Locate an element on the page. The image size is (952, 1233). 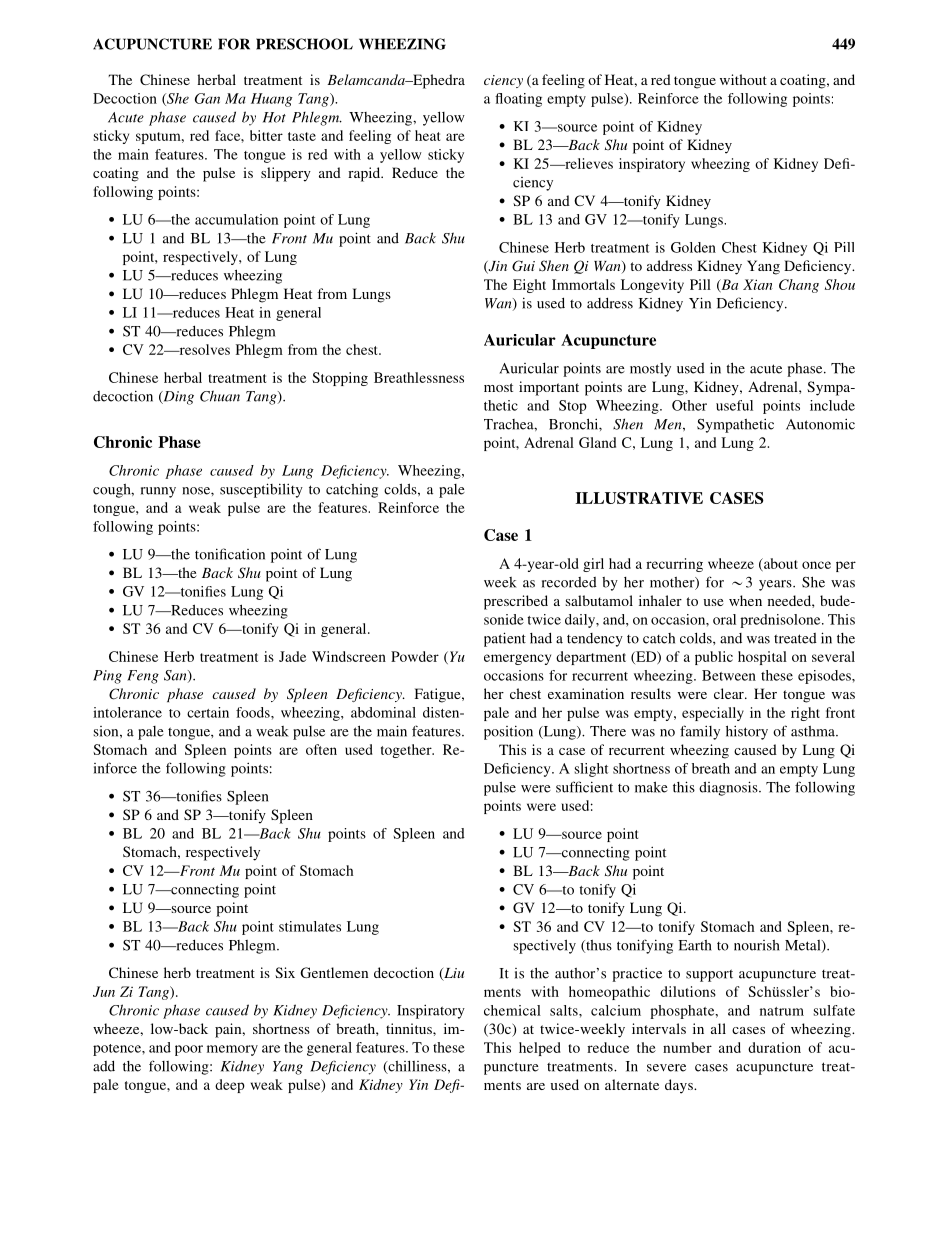
Gan is located at coordinates (207, 98).
